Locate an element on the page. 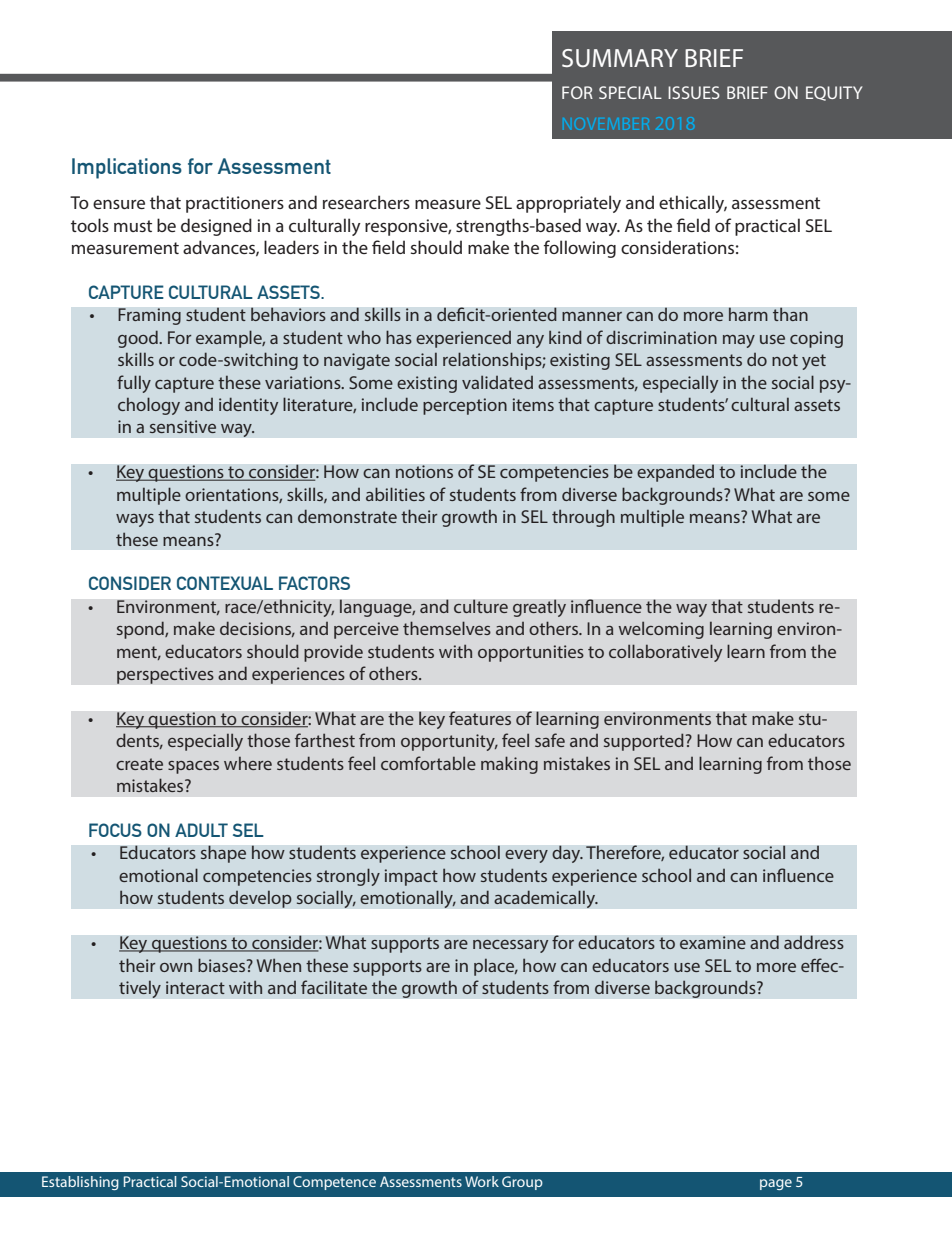 The height and width of the page is (1233, 952). perspectives is located at coordinates (165, 675).
